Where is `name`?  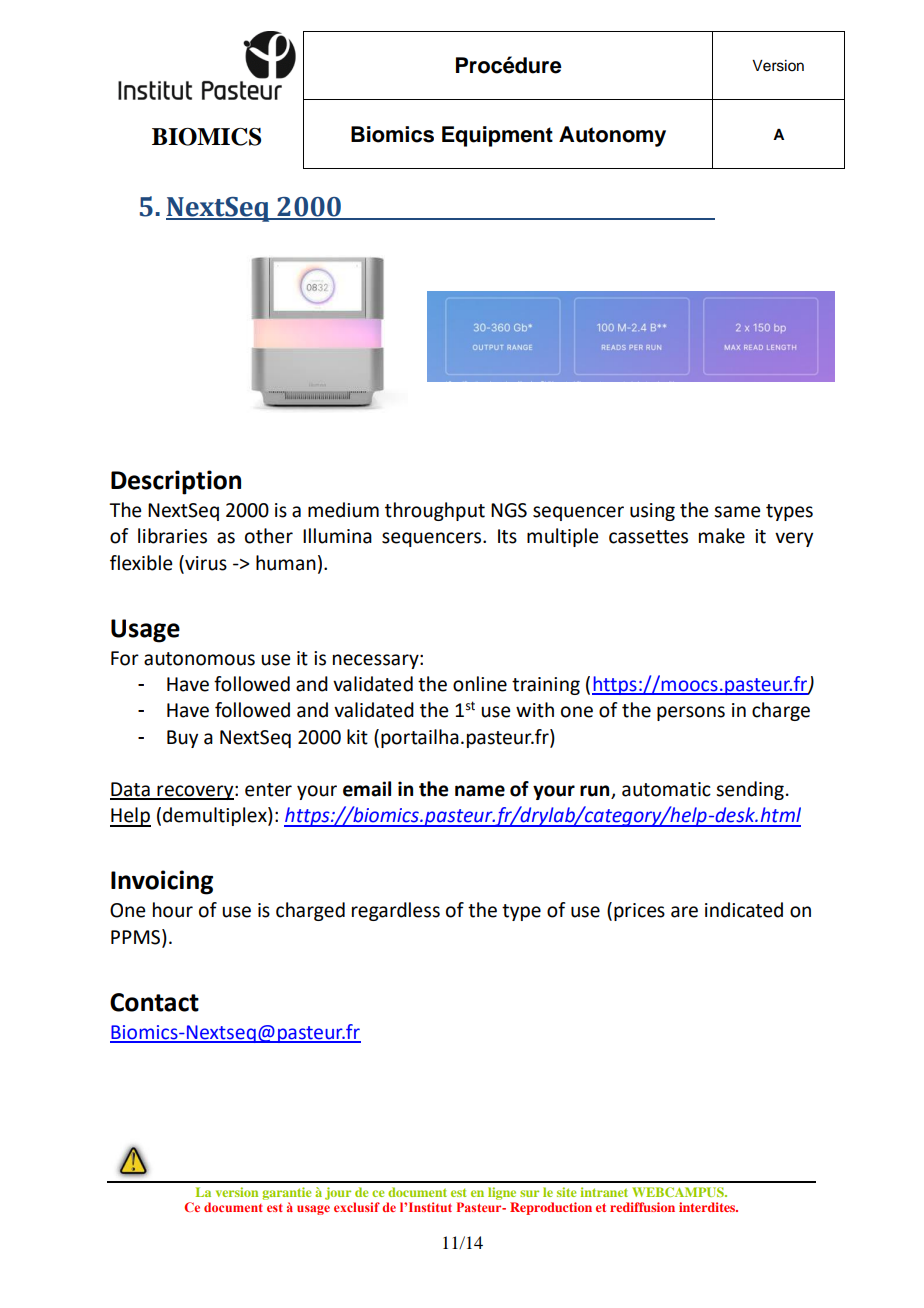 name is located at coordinates (480, 791).
